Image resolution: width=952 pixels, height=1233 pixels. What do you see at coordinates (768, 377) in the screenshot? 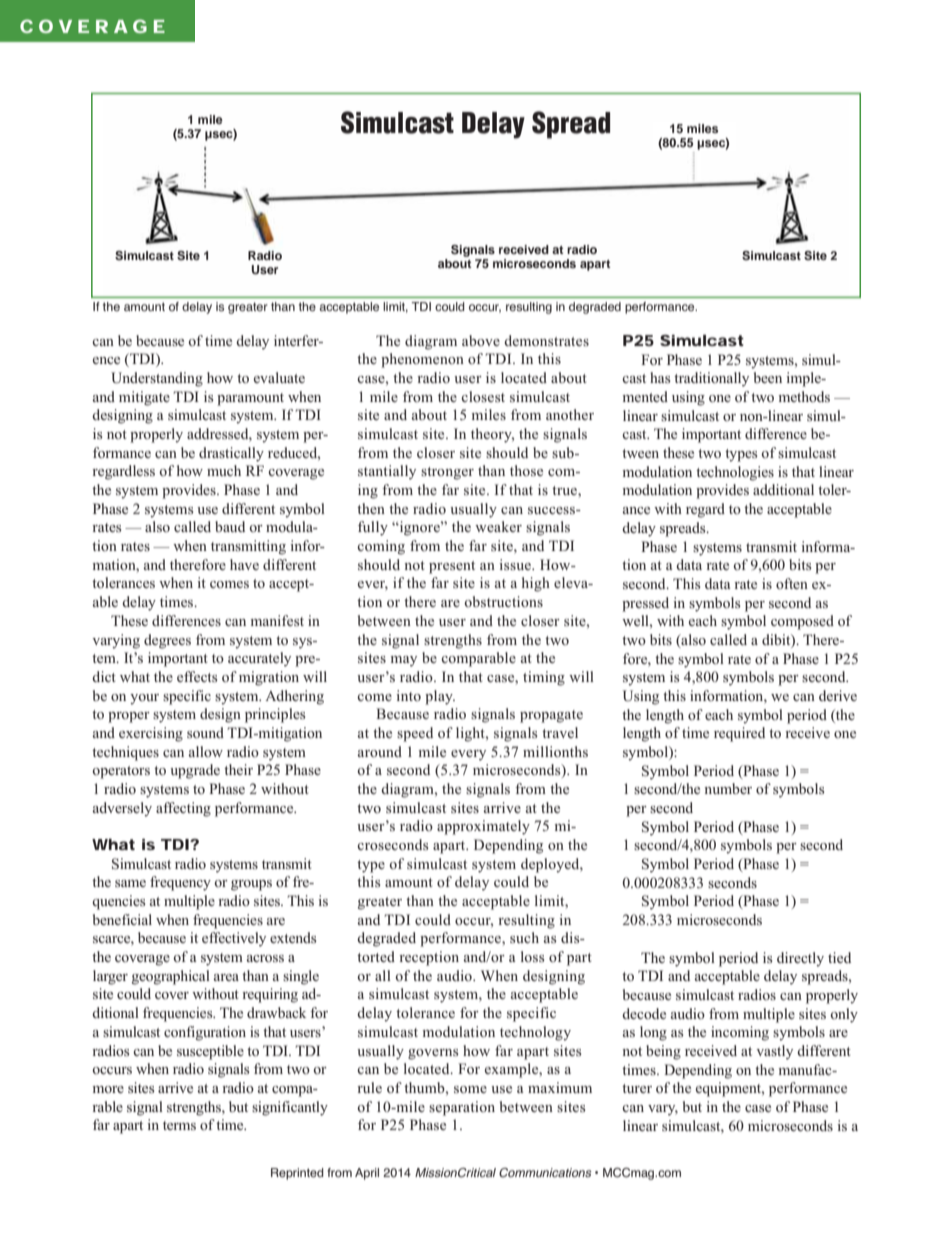
I see `been` at bounding box center [768, 377].
